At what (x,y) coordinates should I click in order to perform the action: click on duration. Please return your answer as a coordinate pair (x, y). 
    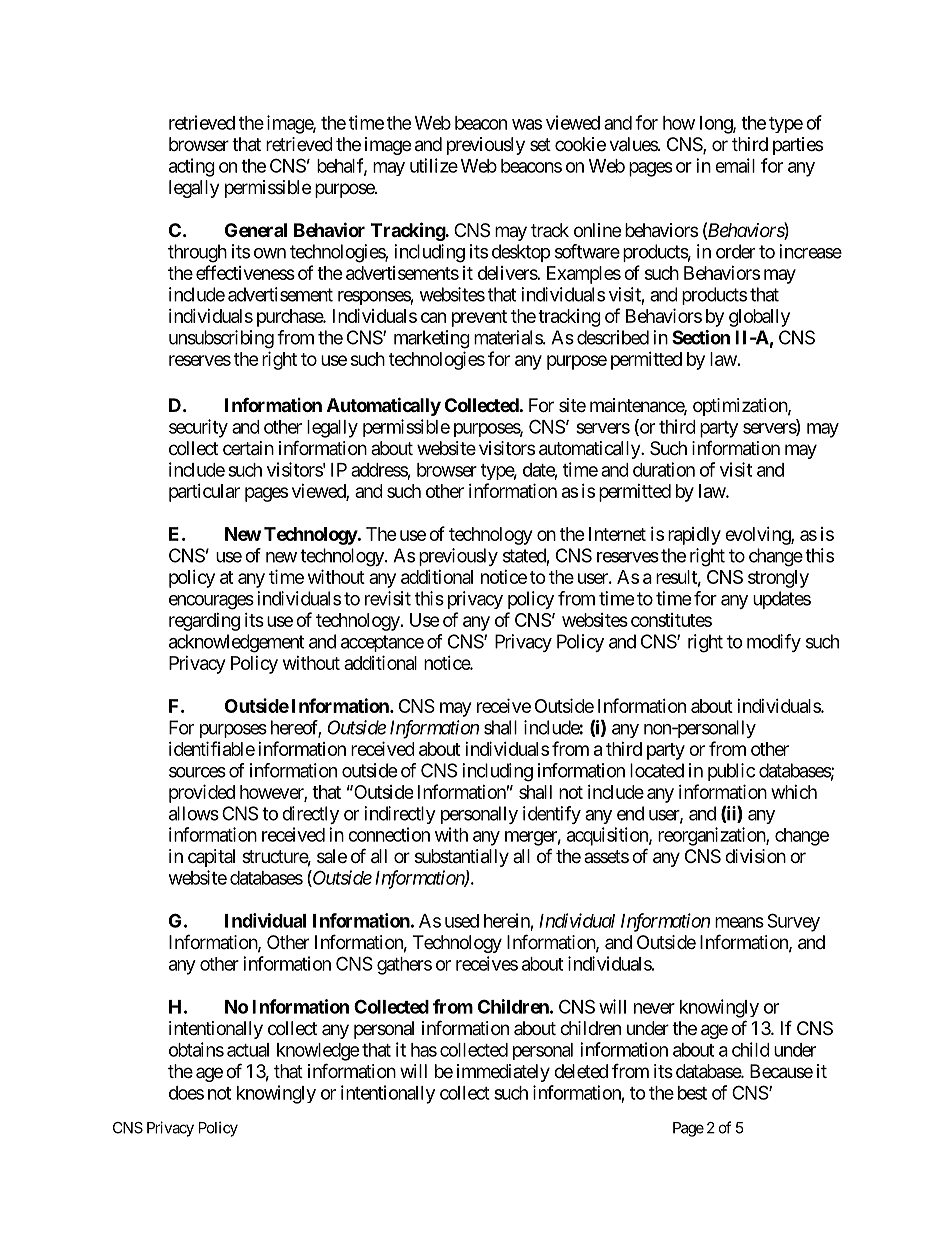
    Looking at the image, I should click on (664, 469).
